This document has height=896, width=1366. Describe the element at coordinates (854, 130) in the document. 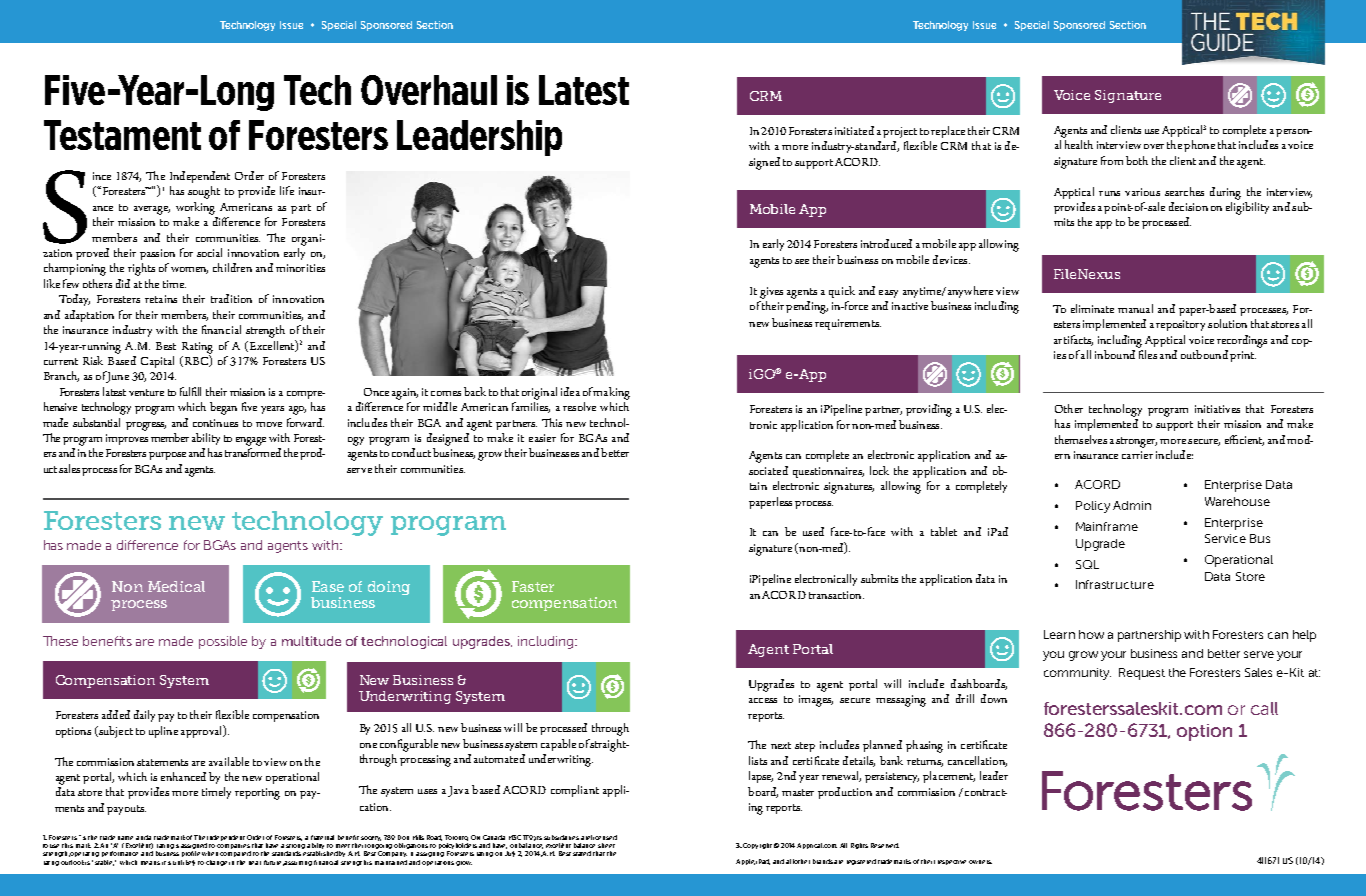

I see `initiated` at that location.
